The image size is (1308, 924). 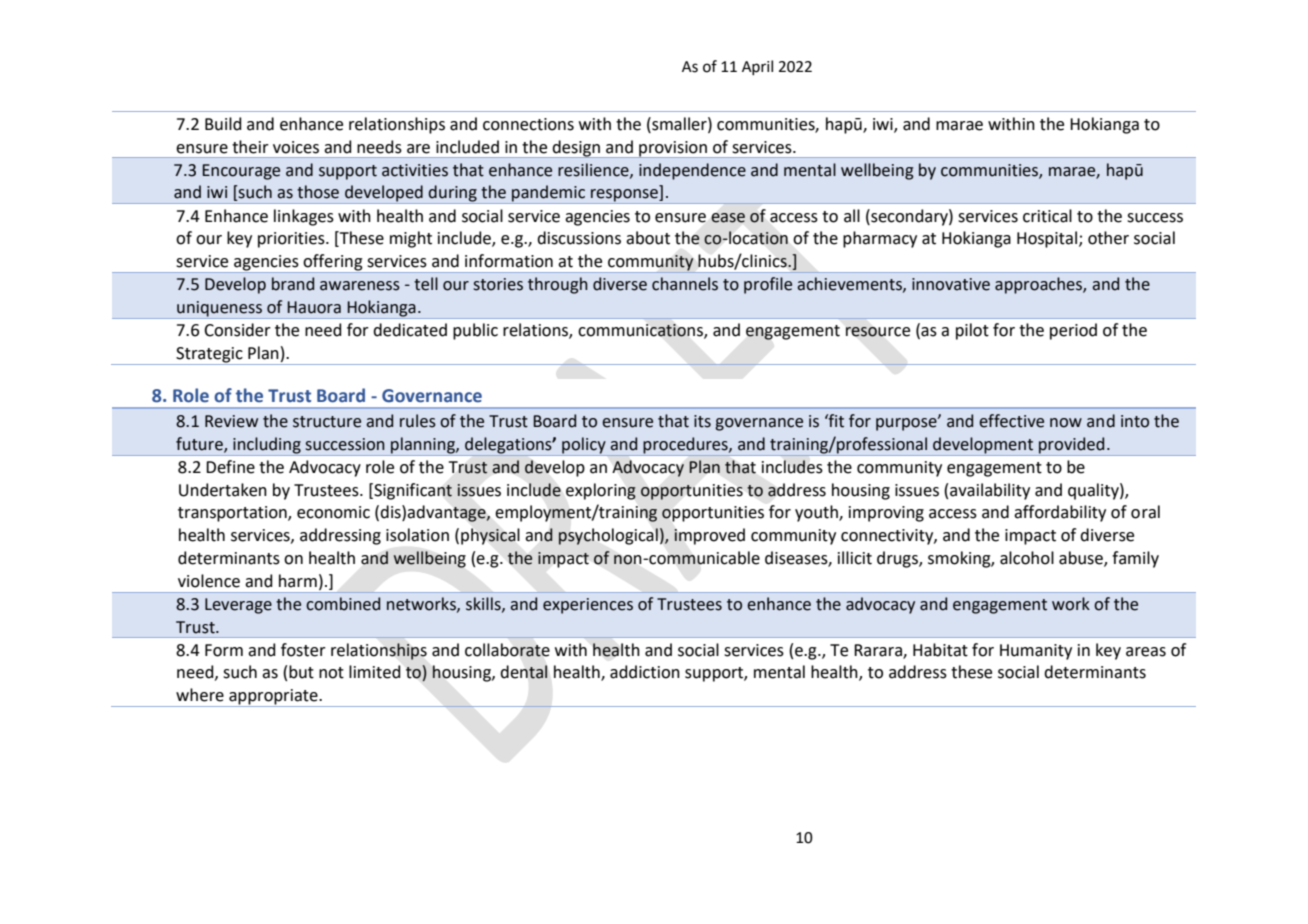 I want to click on Build, so click(x=223, y=124).
